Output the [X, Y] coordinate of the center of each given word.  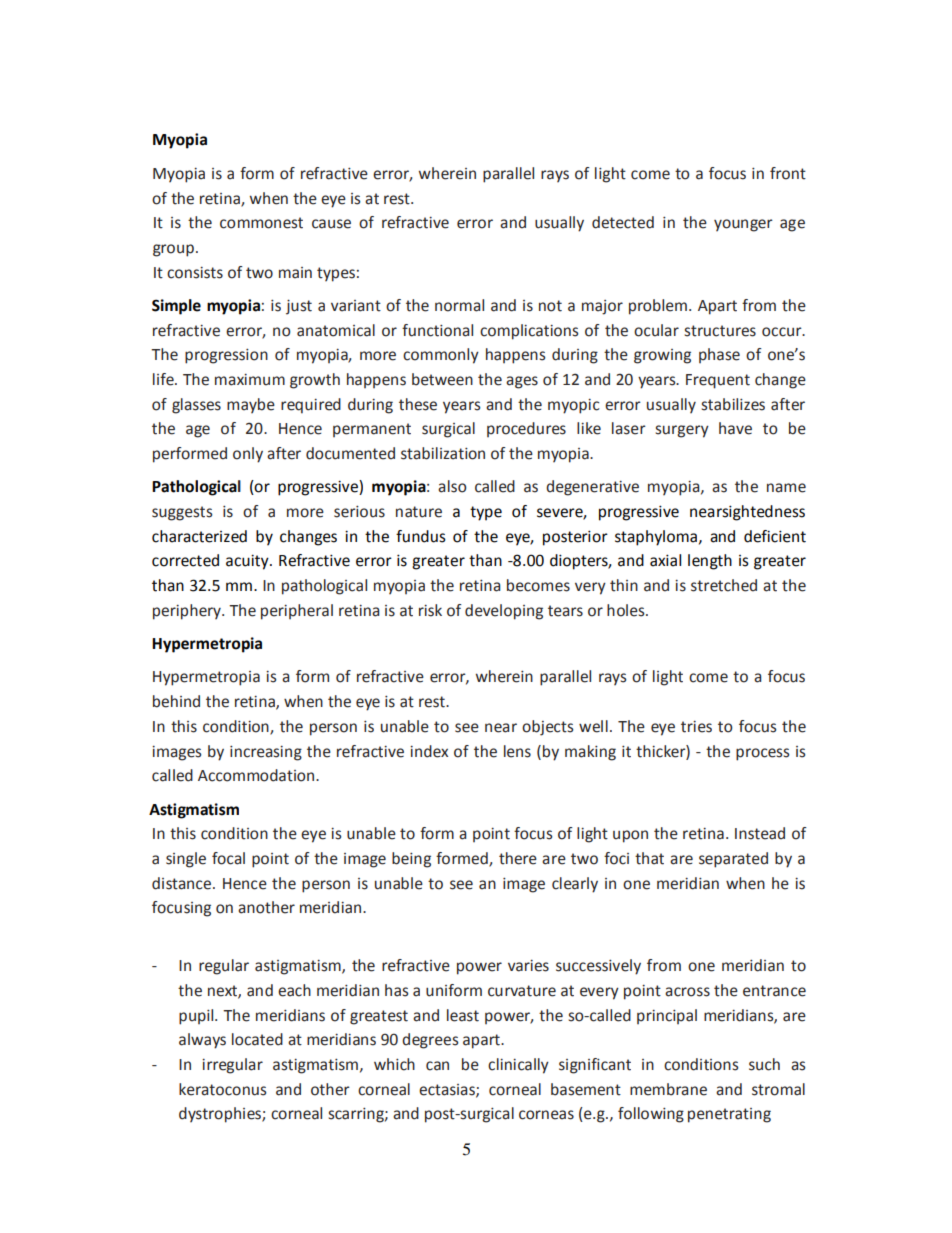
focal [228, 858]
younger [743, 225]
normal [459, 305]
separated [733, 860]
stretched [724, 585]
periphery [188, 612]
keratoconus [222, 1089]
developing [504, 612]
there [518, 858]
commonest [261, 223]
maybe [251, 406]
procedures [526, 429]
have [735, 428]
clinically [518, 1066]
